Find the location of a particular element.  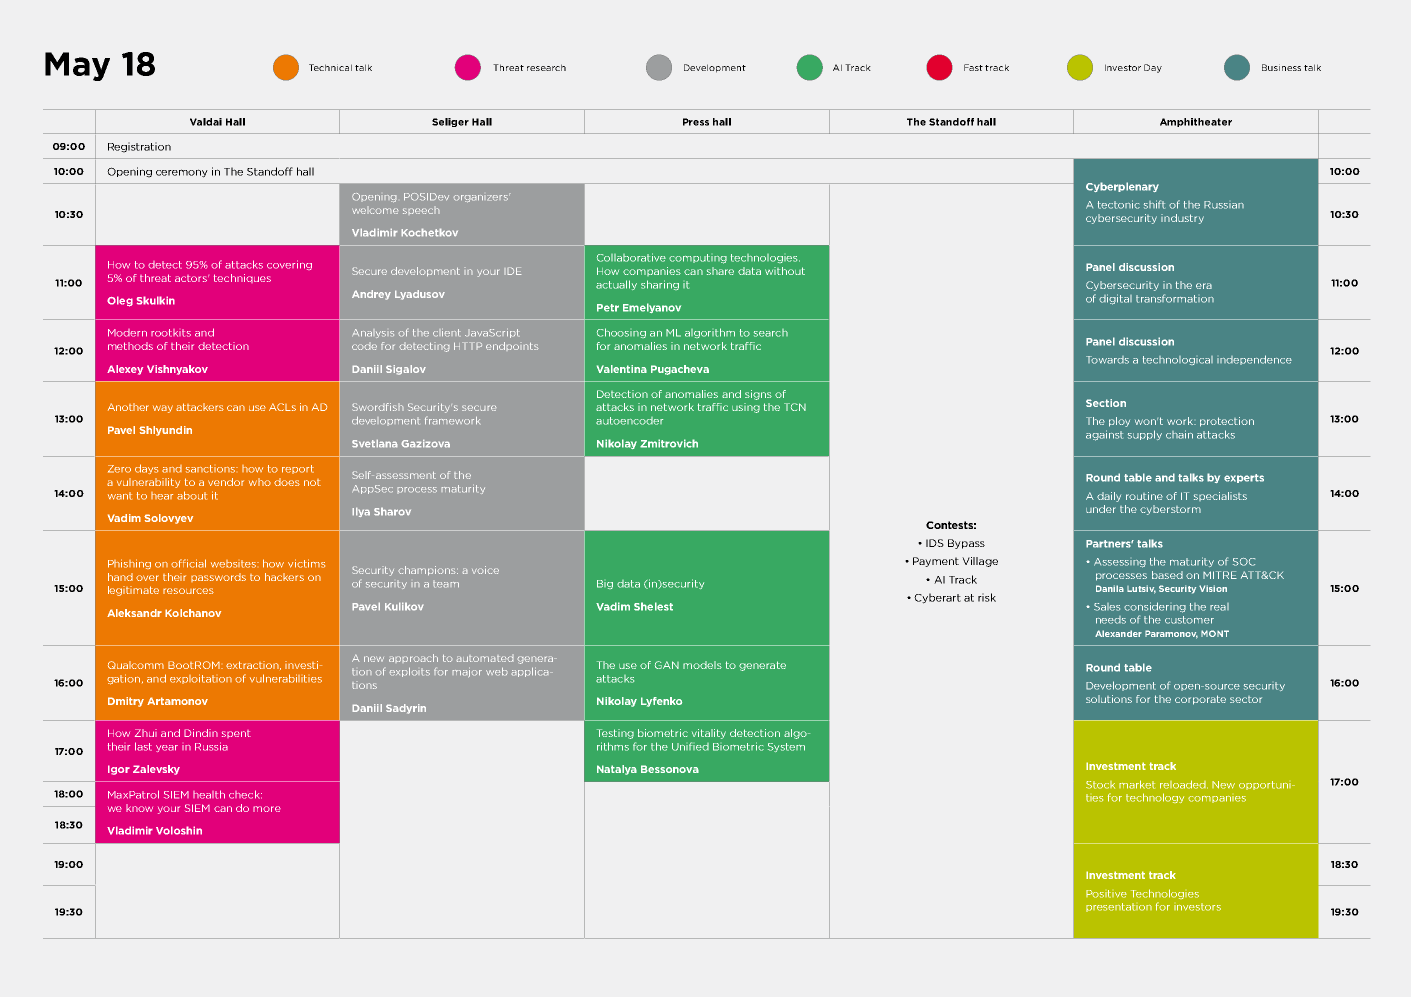

Press is located at coordinates (696, 122).
